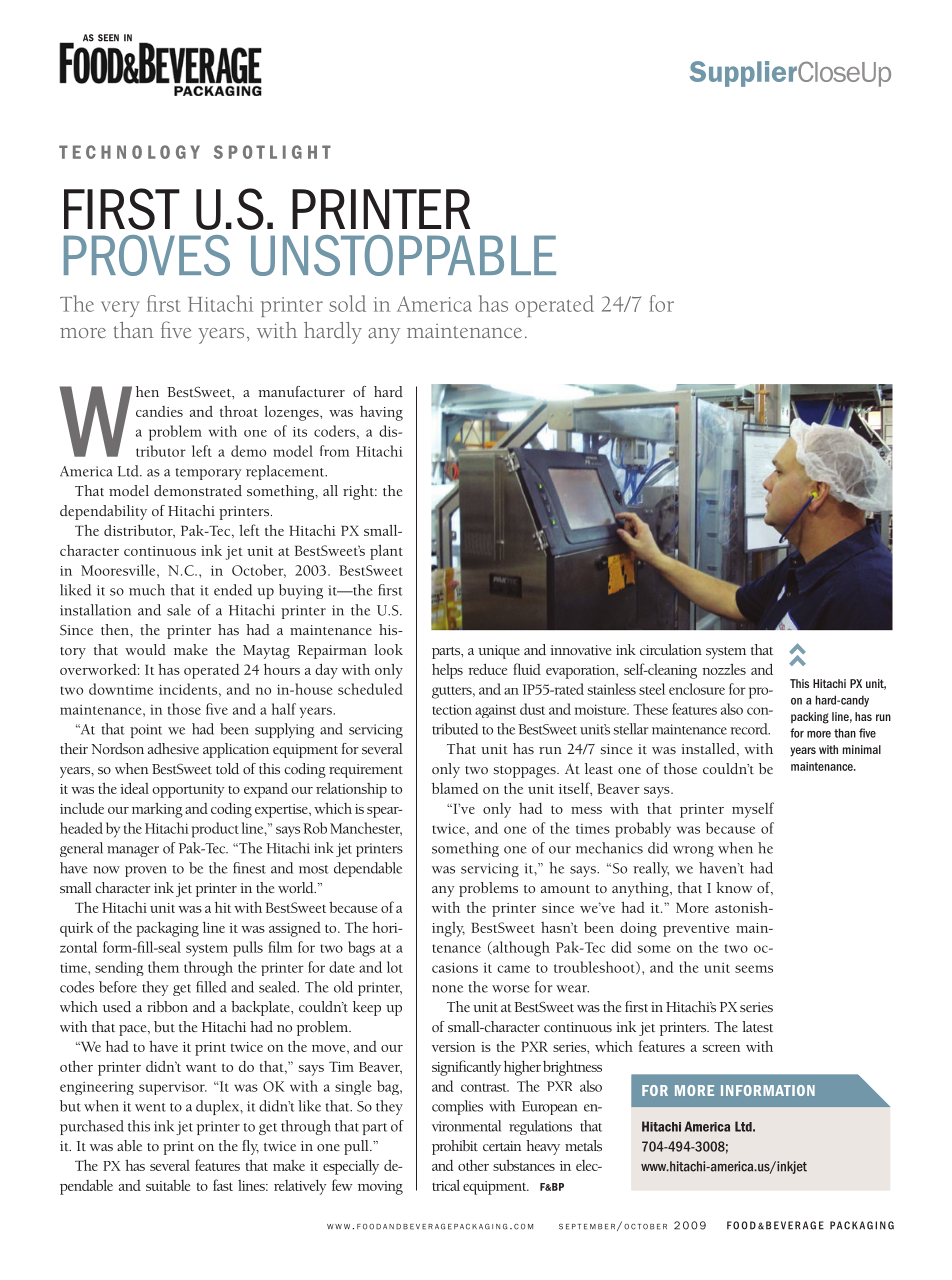 The image size is (952, 1280). I want to click on having, so click(381, 413).
